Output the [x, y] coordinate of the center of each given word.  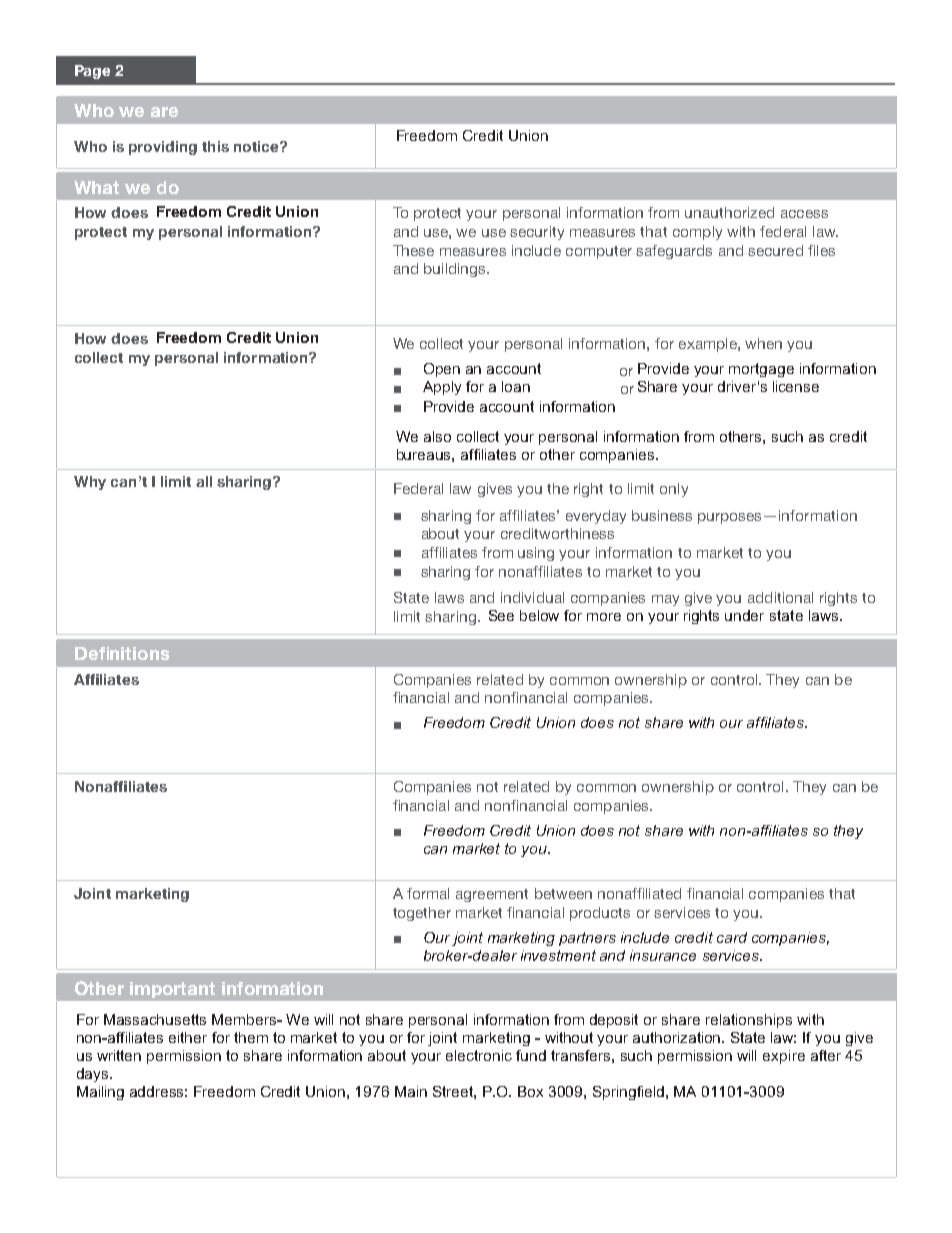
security [537, 233]
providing [163, 148]
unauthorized [729, 212]
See [501, 615]
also [437, 436]
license [796, 386]
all [204, 481]
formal [428, 893]
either [188, 1037]
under [744, 615]
